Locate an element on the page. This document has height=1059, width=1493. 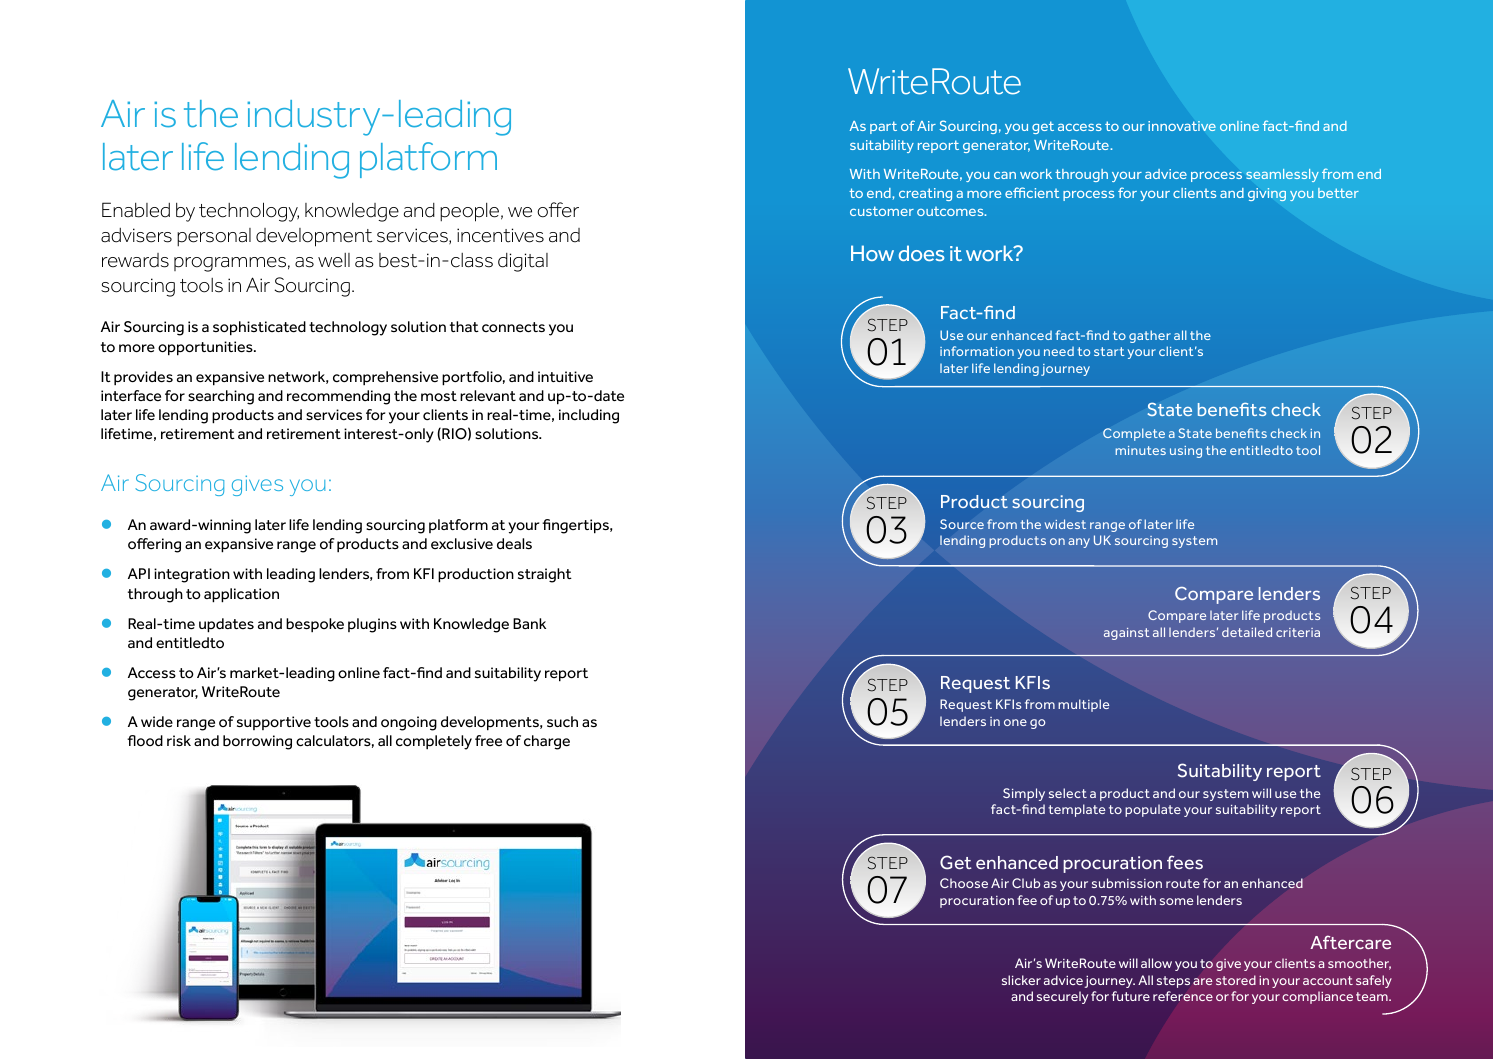
gather is located at coordinates (1150, 336).
